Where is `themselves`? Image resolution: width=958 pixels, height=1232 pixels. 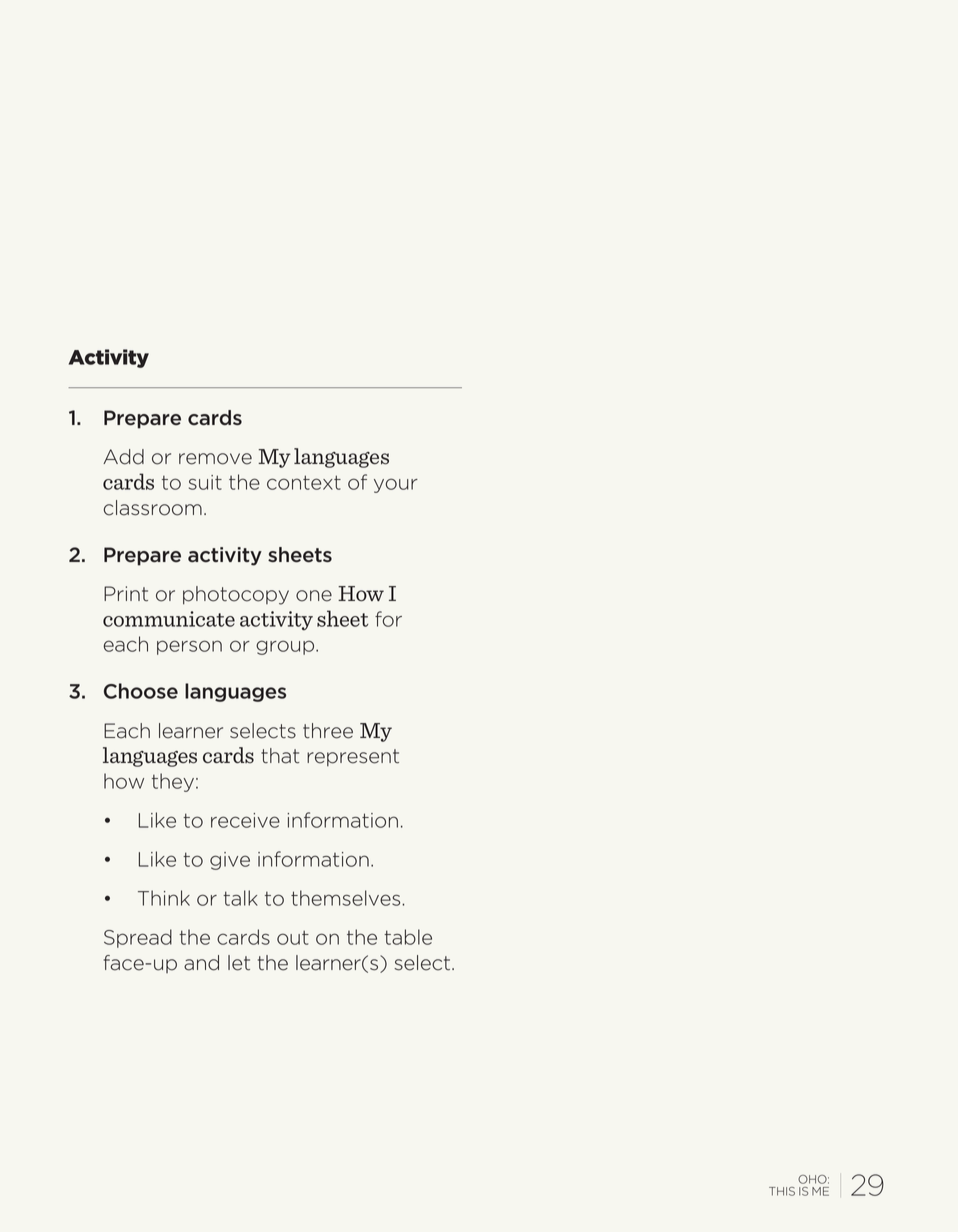 themselves is located at coordinates (347, 898).
